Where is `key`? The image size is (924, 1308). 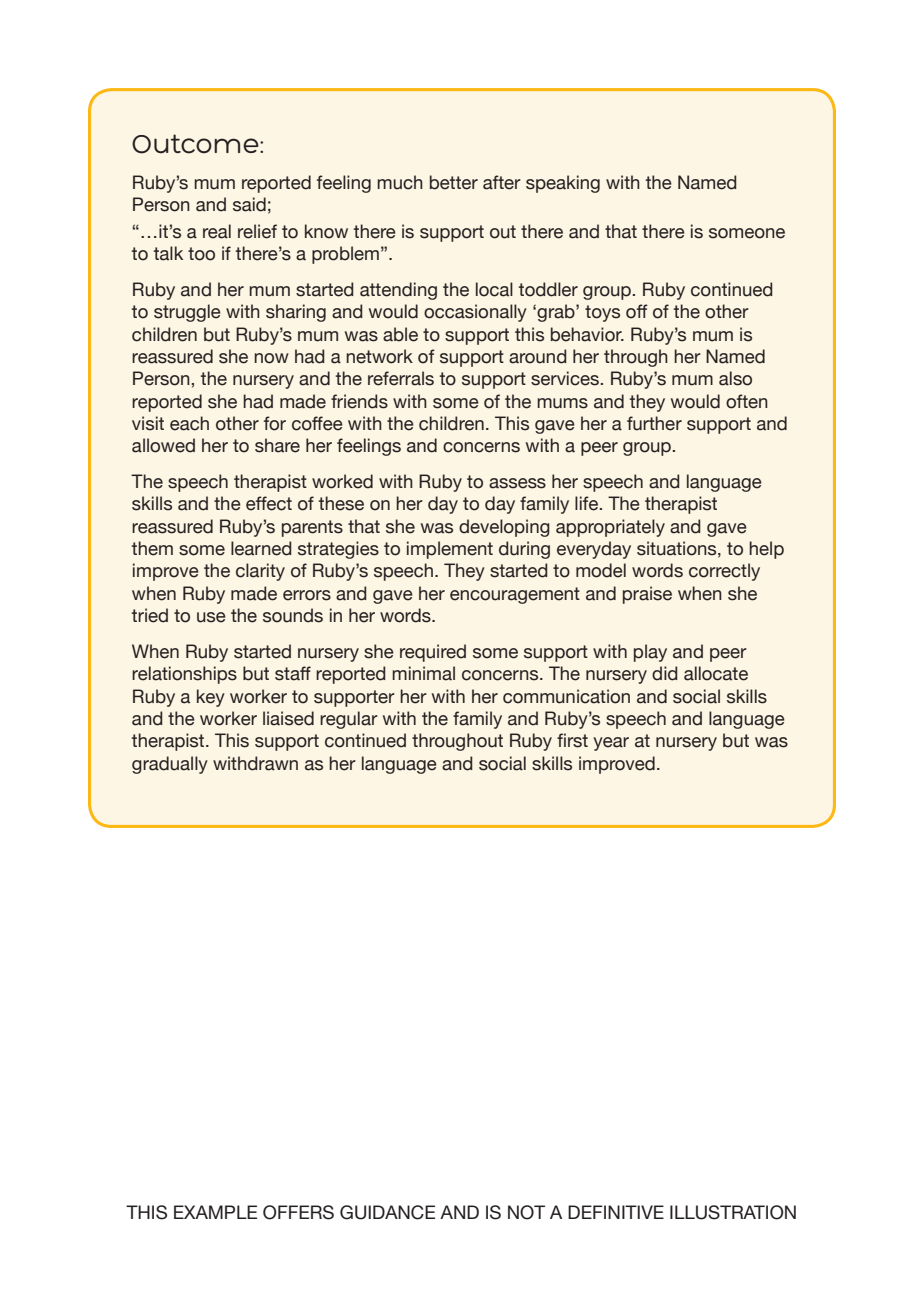 key is located at coordinates (211, 698).
